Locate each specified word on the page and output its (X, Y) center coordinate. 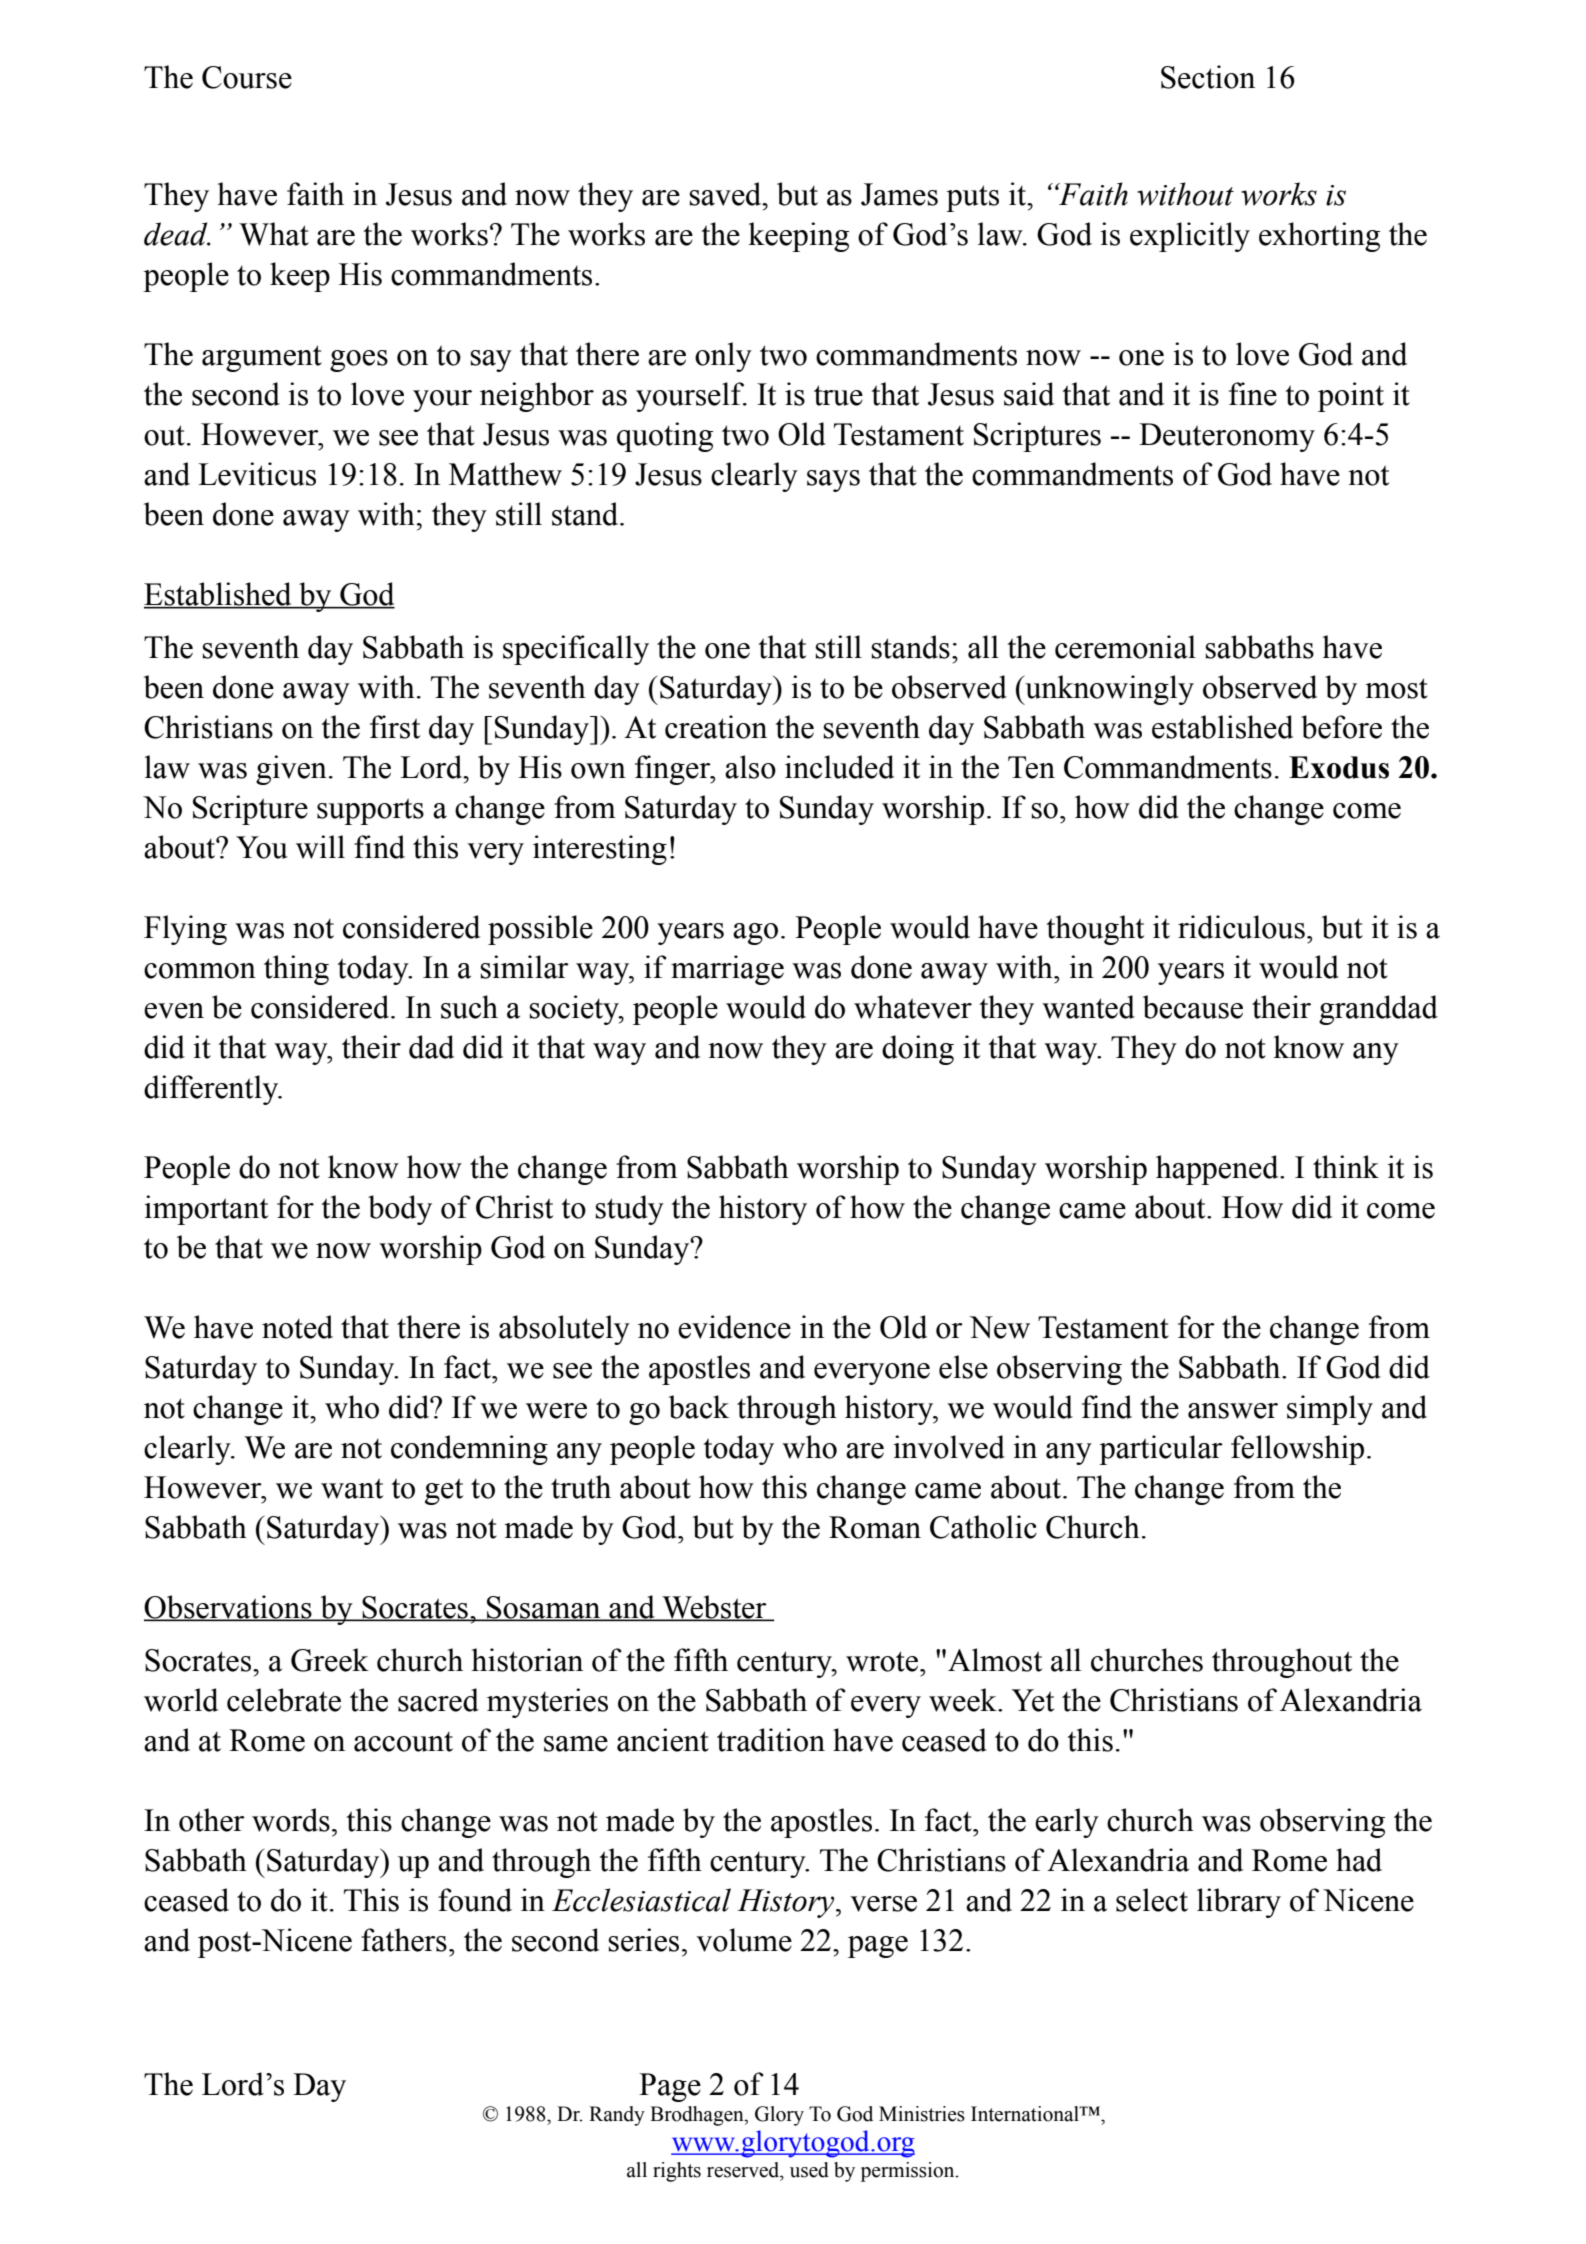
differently (212, 1090)
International (1026, 2114)
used (809, 2170)
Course (247, 77)
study (629, 1210)
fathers (404, 1940)
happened (1218, 1170)
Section (1208, 77)
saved (726, 194)
